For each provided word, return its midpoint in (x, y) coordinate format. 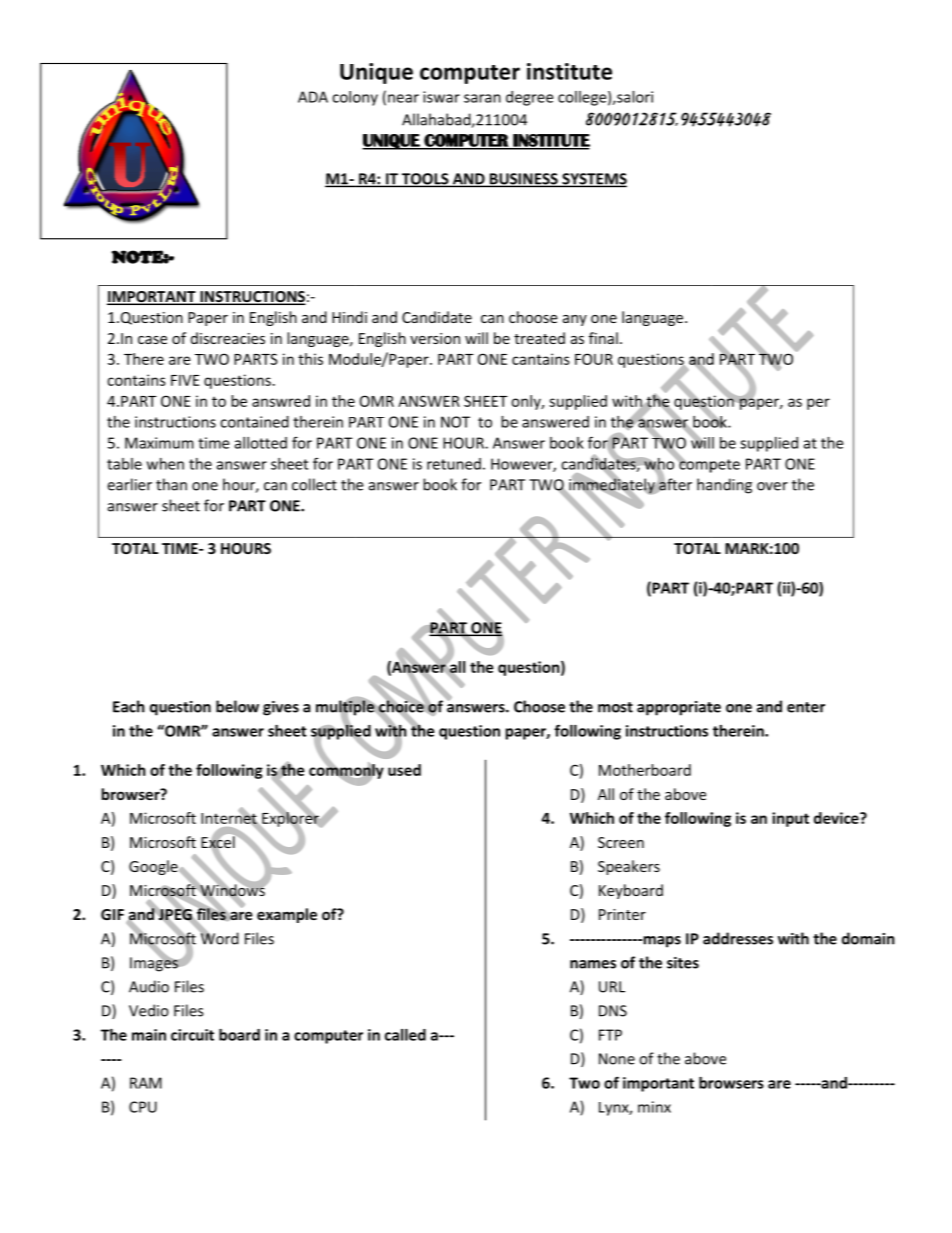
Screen (621, 842)
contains (136, 380)
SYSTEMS (593, 180)
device (837, 818)
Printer (622, 914)
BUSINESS (524, 180)
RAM (146, 1083)
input (790, 819)
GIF (112, 914)
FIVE (185, 380)
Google (154, 867)
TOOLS (425, 180)
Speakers (629, 867)
